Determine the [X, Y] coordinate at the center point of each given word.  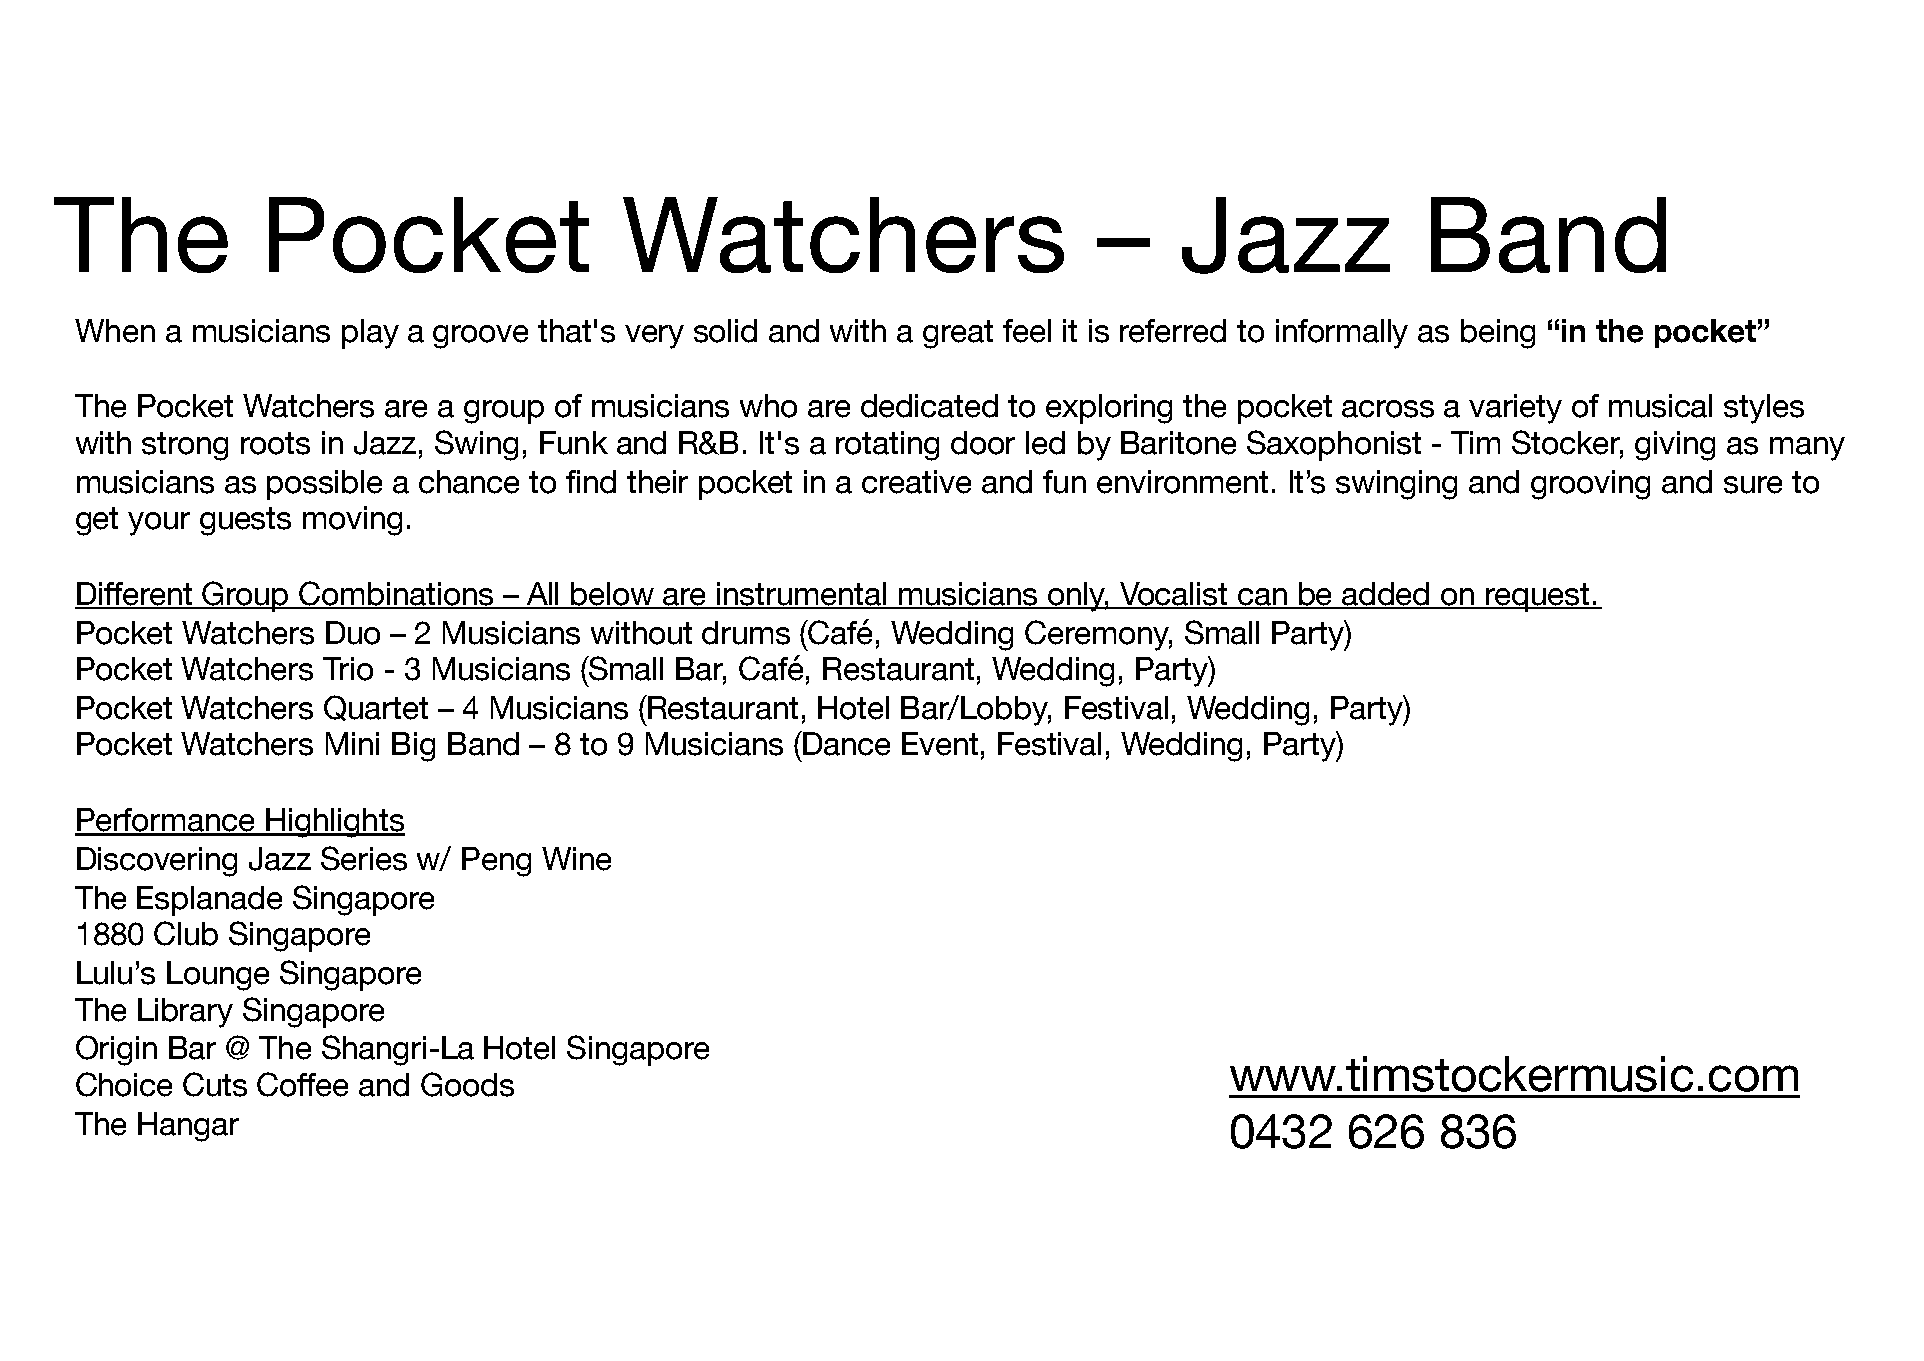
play [370, 334]
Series [364, 858]
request [1538, 597]
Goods [467, 1084]
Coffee [302, 1084]
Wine [576, 859]
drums [746, 633]
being [1498, 334]
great [958, 334]
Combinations [397, 594]
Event [940, 744]
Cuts [215, 1084]
